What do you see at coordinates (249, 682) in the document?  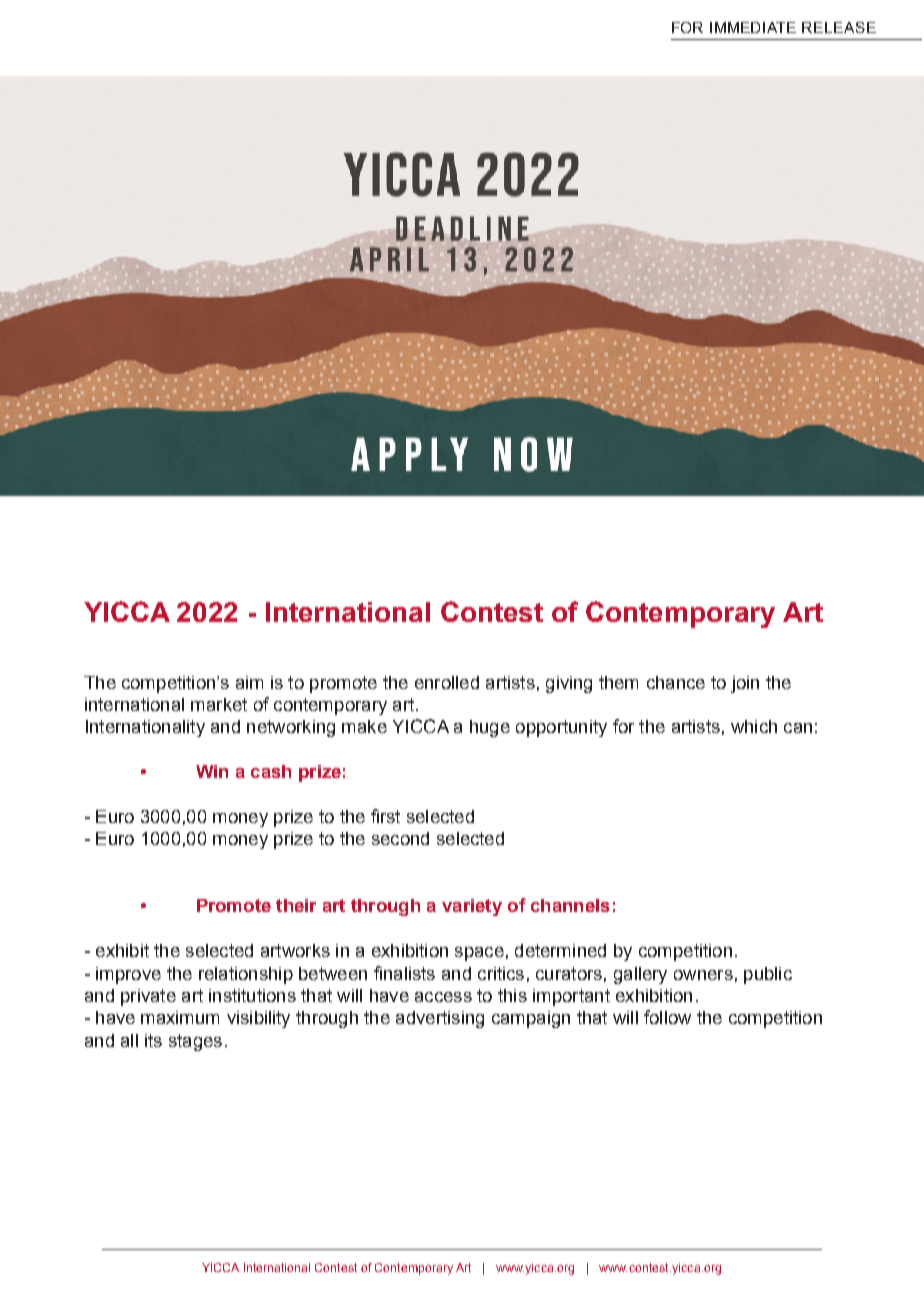 I see `aim` at bounding box center [249, 682].
